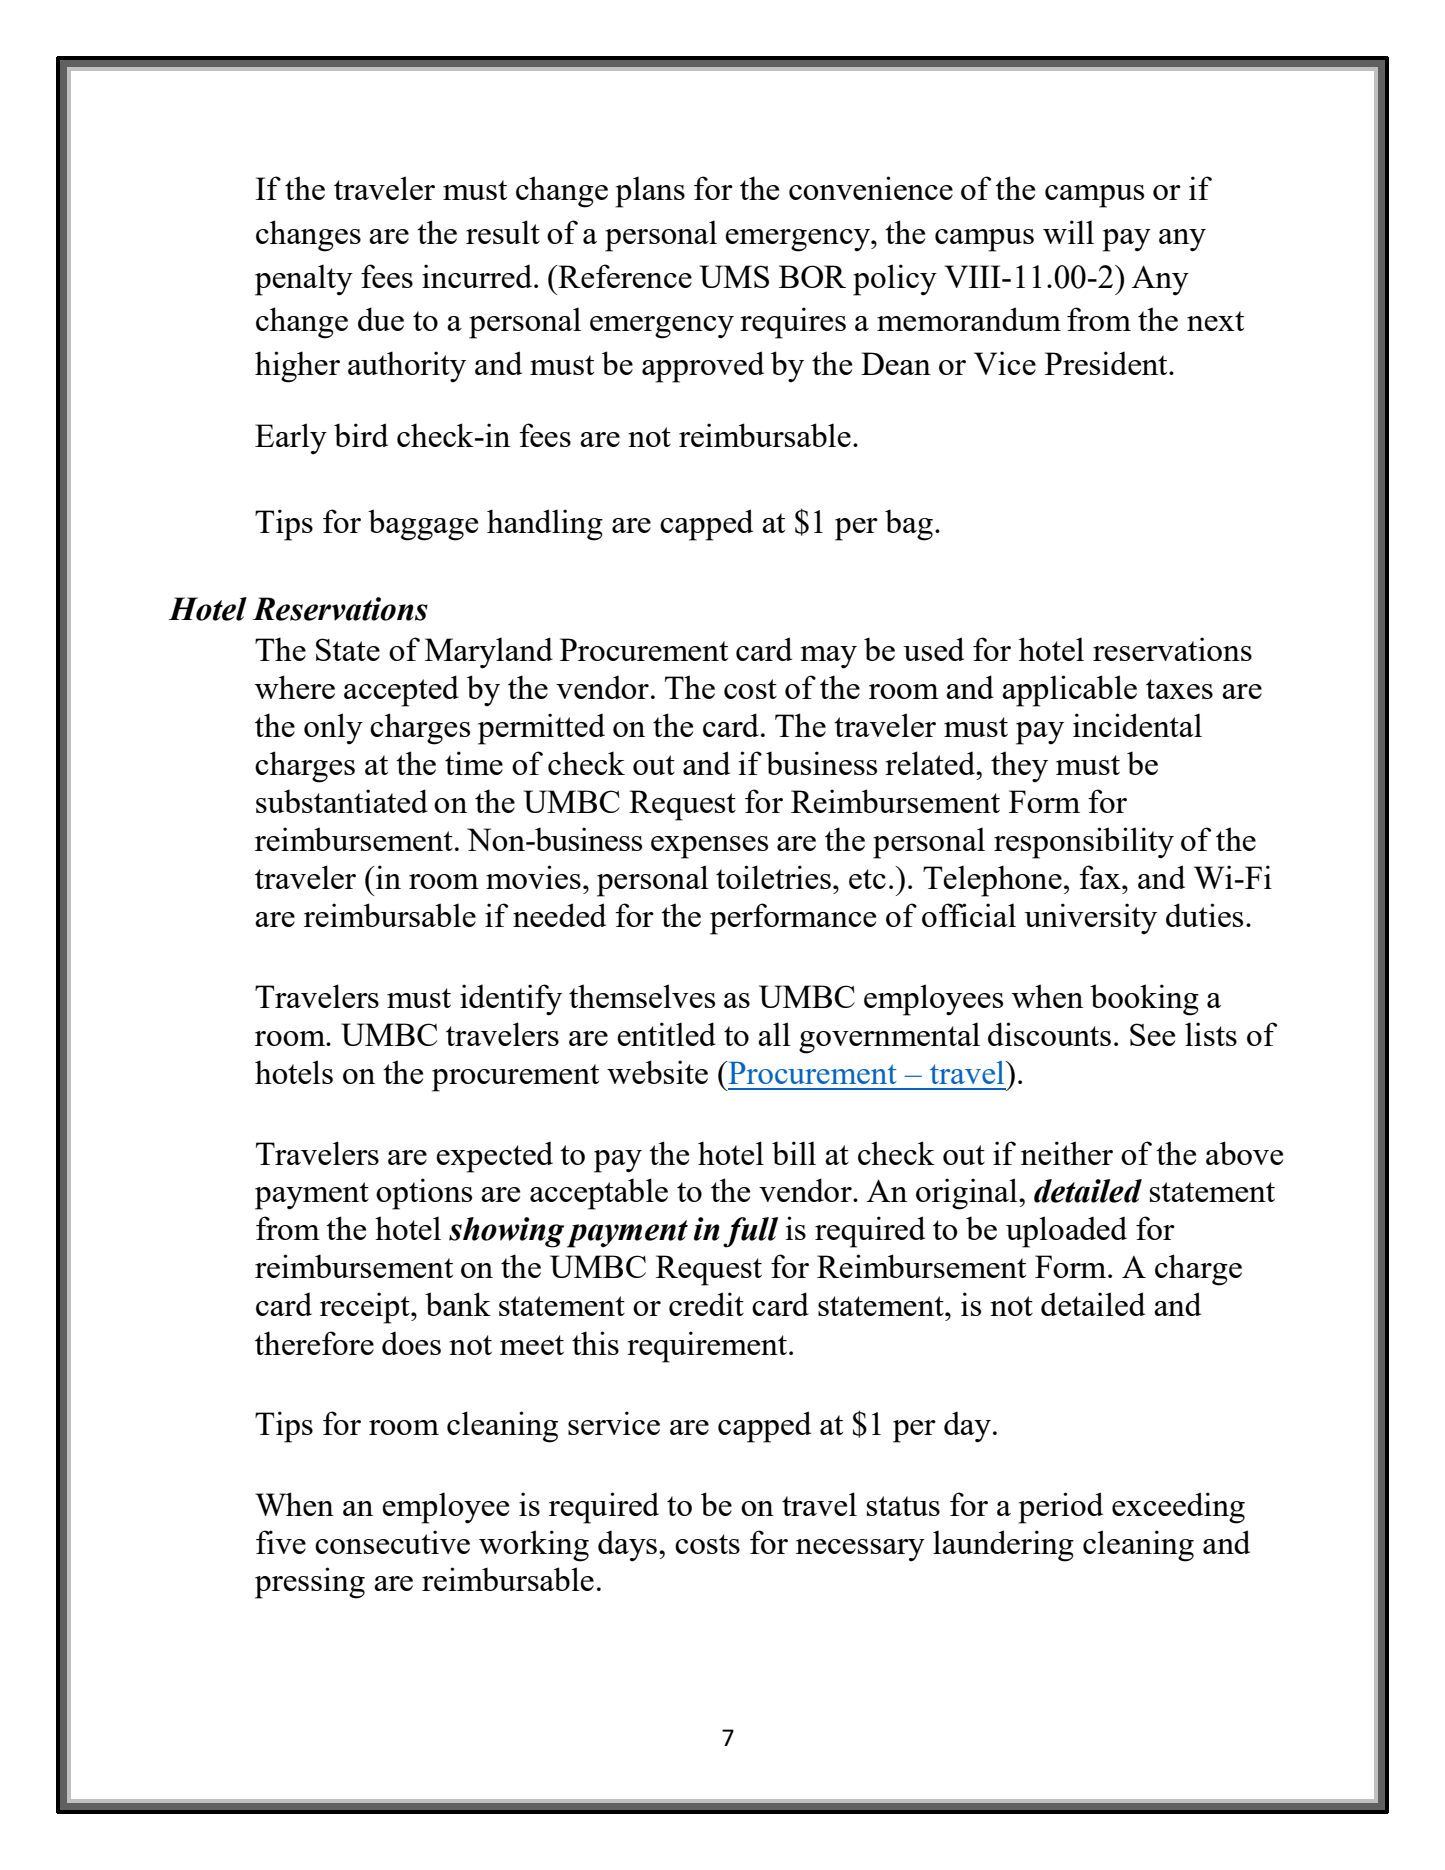  I want to click on may, so click(829, 657).
